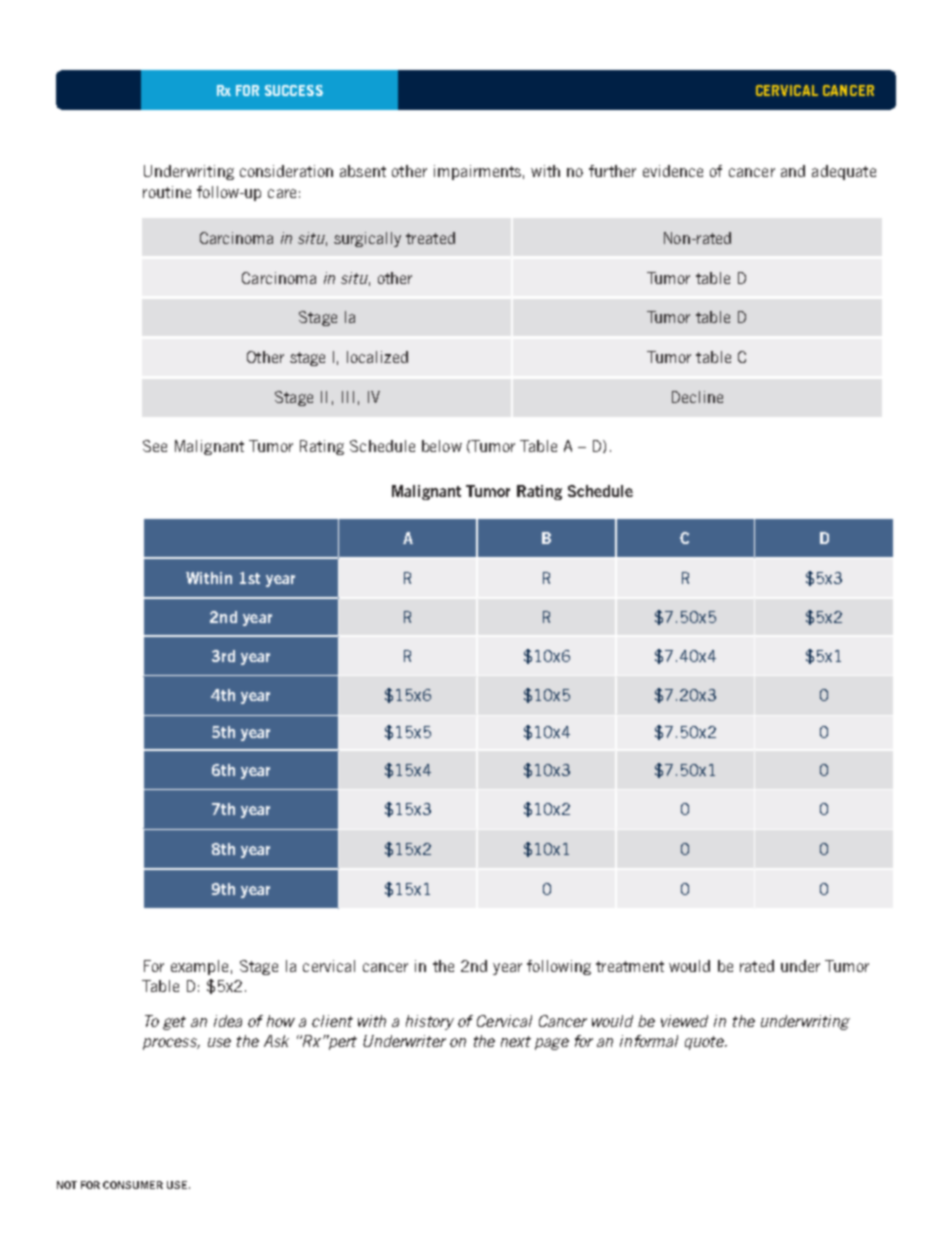  What do you see at coordinates (133, 1185) in the screenshot?
I see `CONSUMER` at bounding box center [133, 1185].
